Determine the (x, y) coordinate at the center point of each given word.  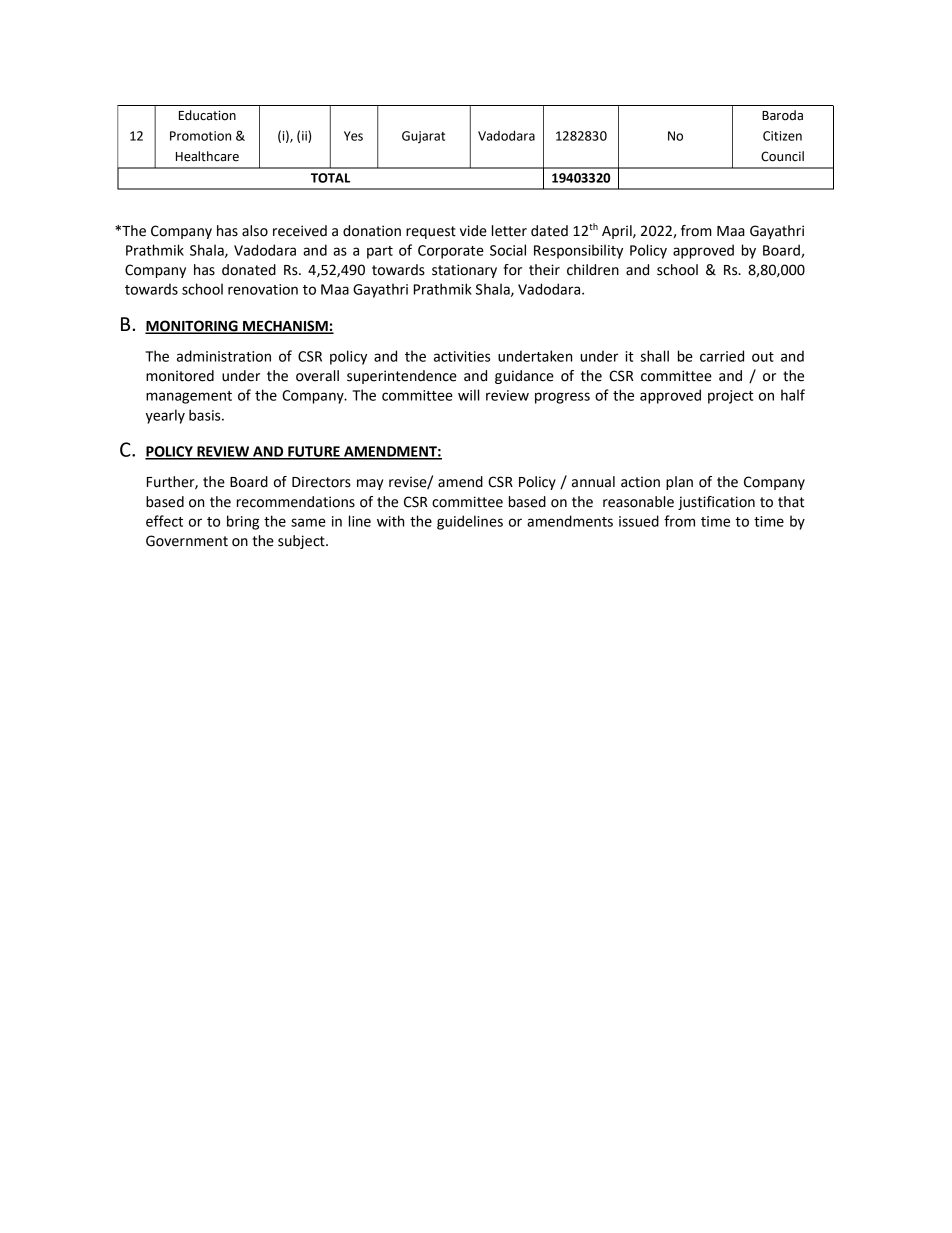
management (189, 397)
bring (243, 522)
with (390, 521)
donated (249, 270)
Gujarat (423, 137)
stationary (464, 271)
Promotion (200, 136)
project (731, 397)
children (593, 270)
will (468, 395)
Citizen (782, 136)
